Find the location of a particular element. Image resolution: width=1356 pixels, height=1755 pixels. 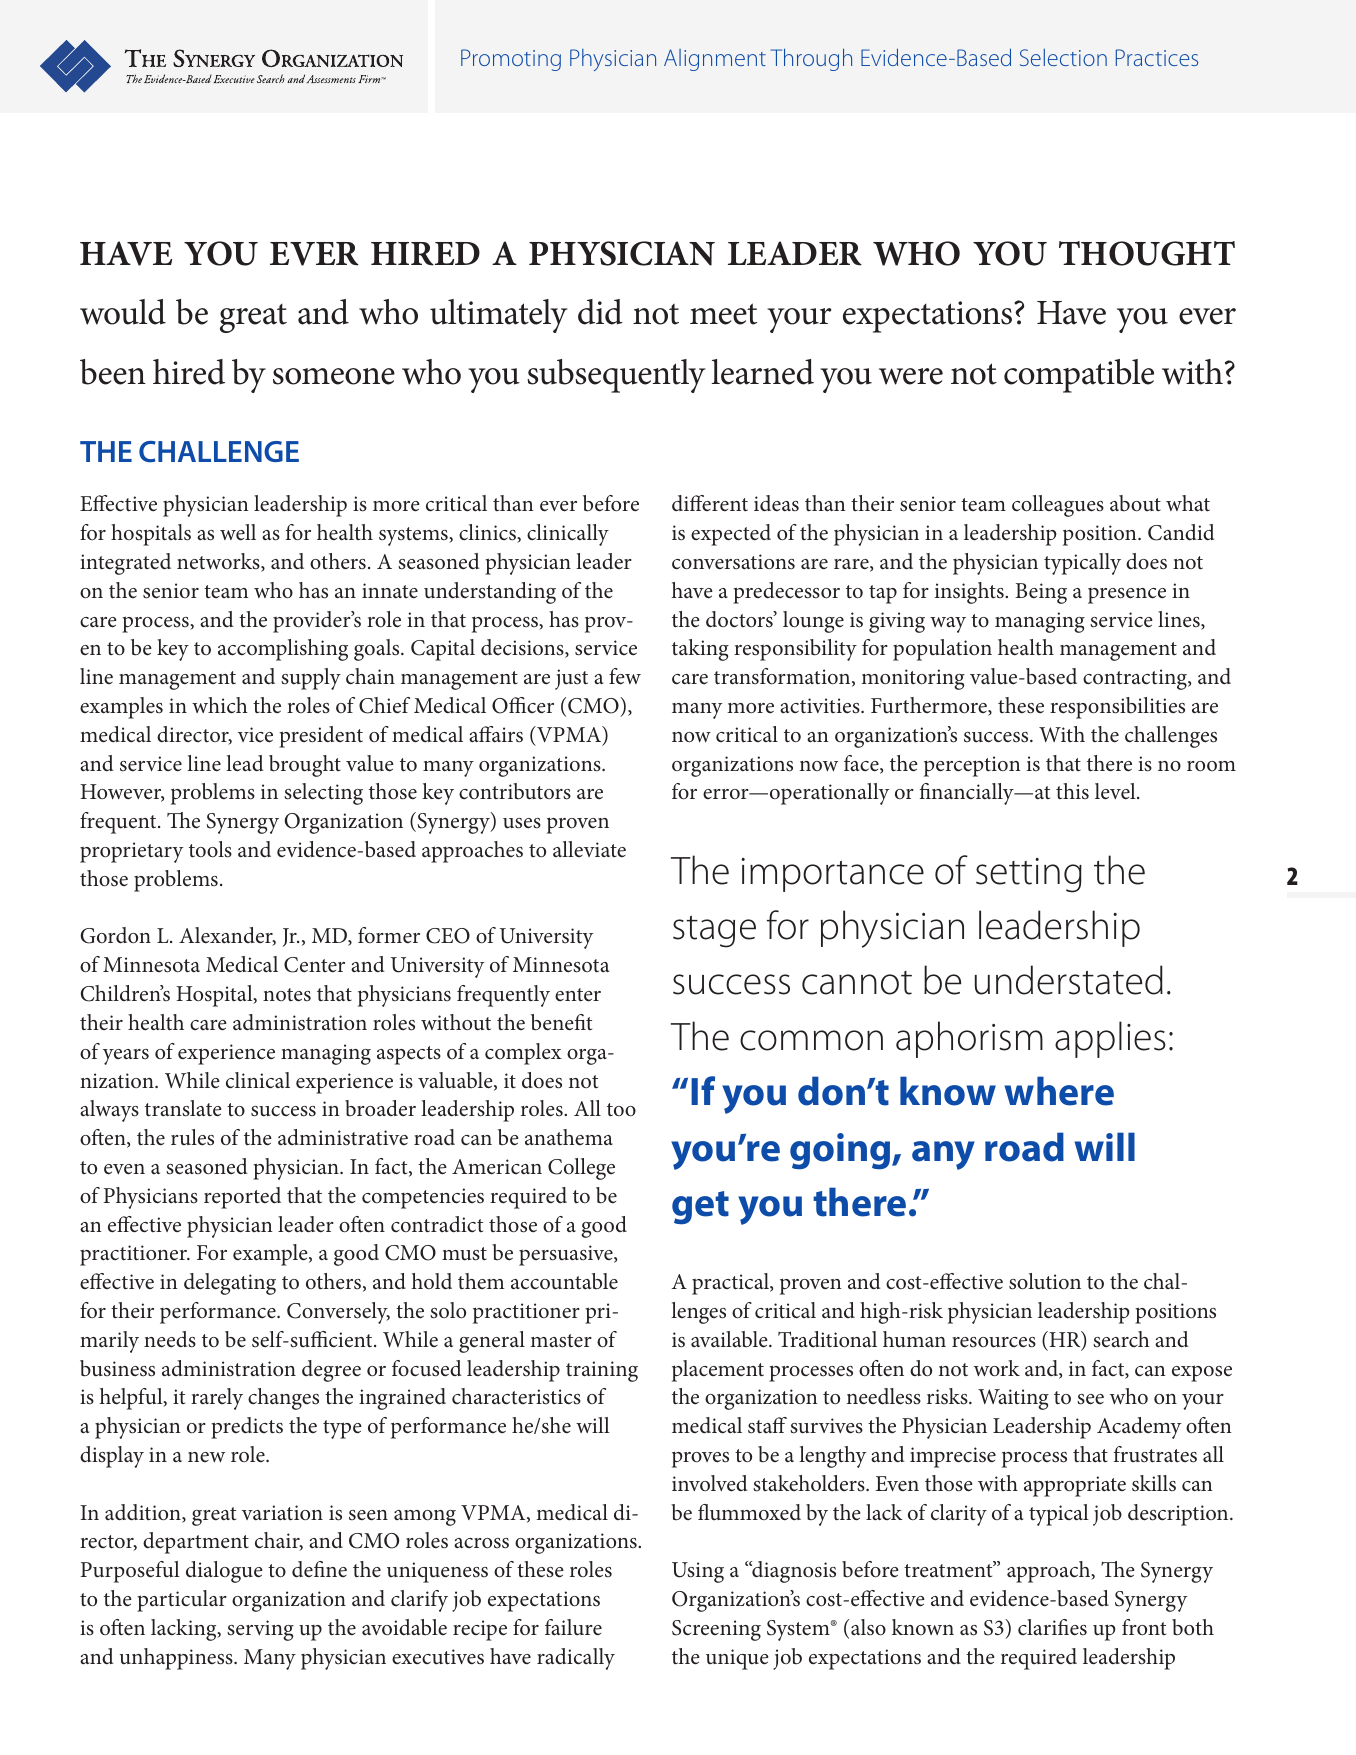

different is located at coordinates (710, 503).
